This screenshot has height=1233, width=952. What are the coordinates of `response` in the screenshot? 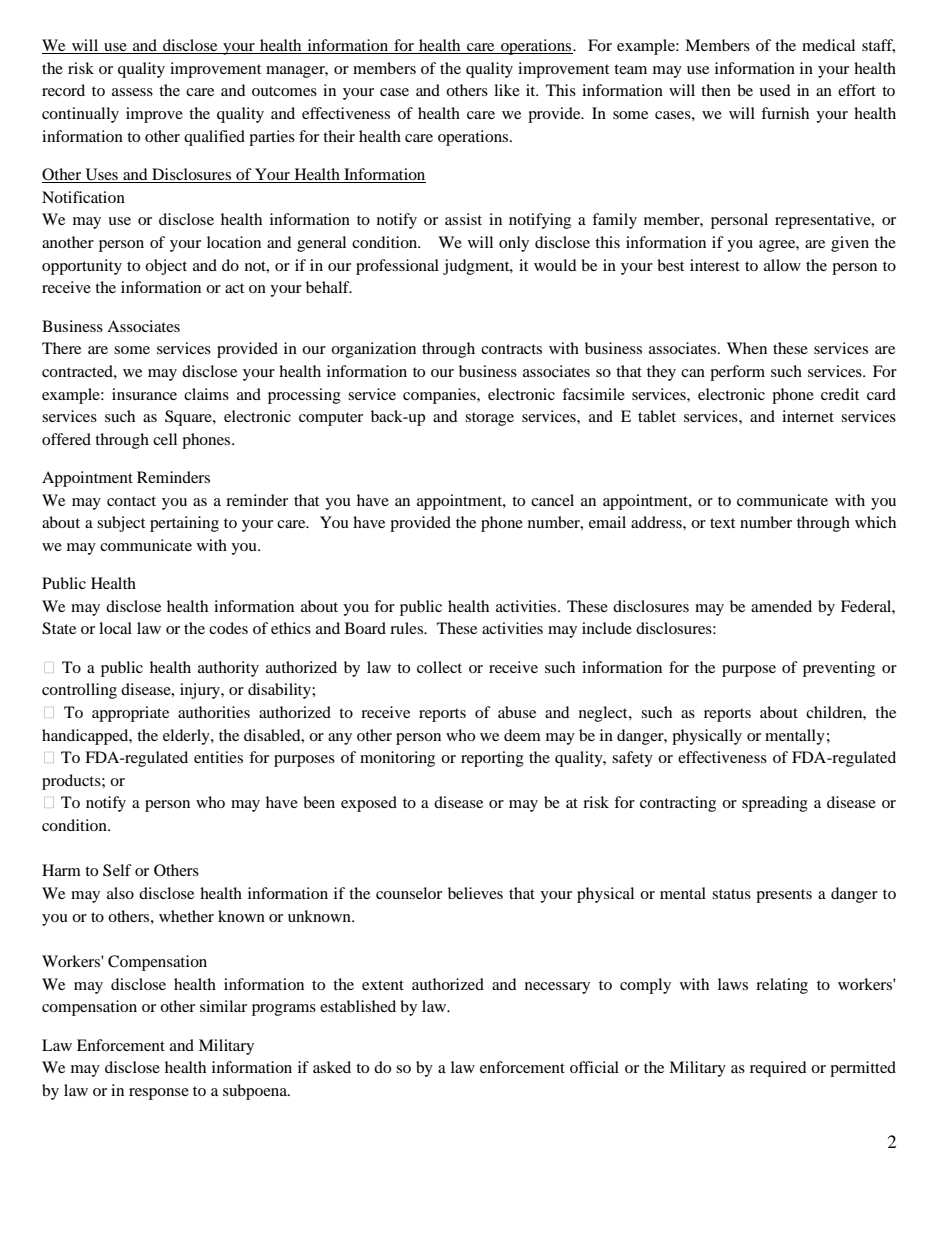 It's located at (159, 1094).
